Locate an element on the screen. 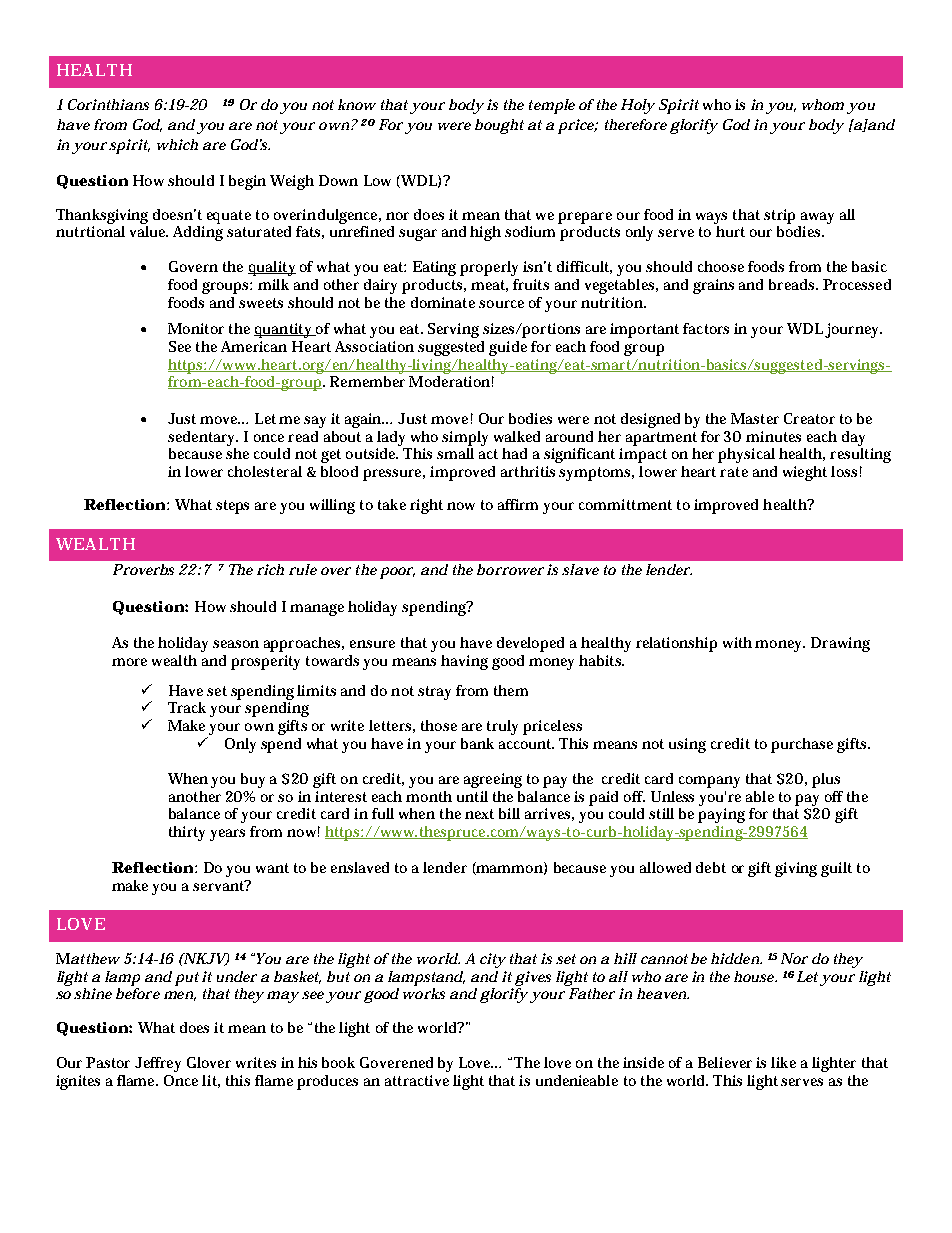  poor is located at coordinates (397, 573).
